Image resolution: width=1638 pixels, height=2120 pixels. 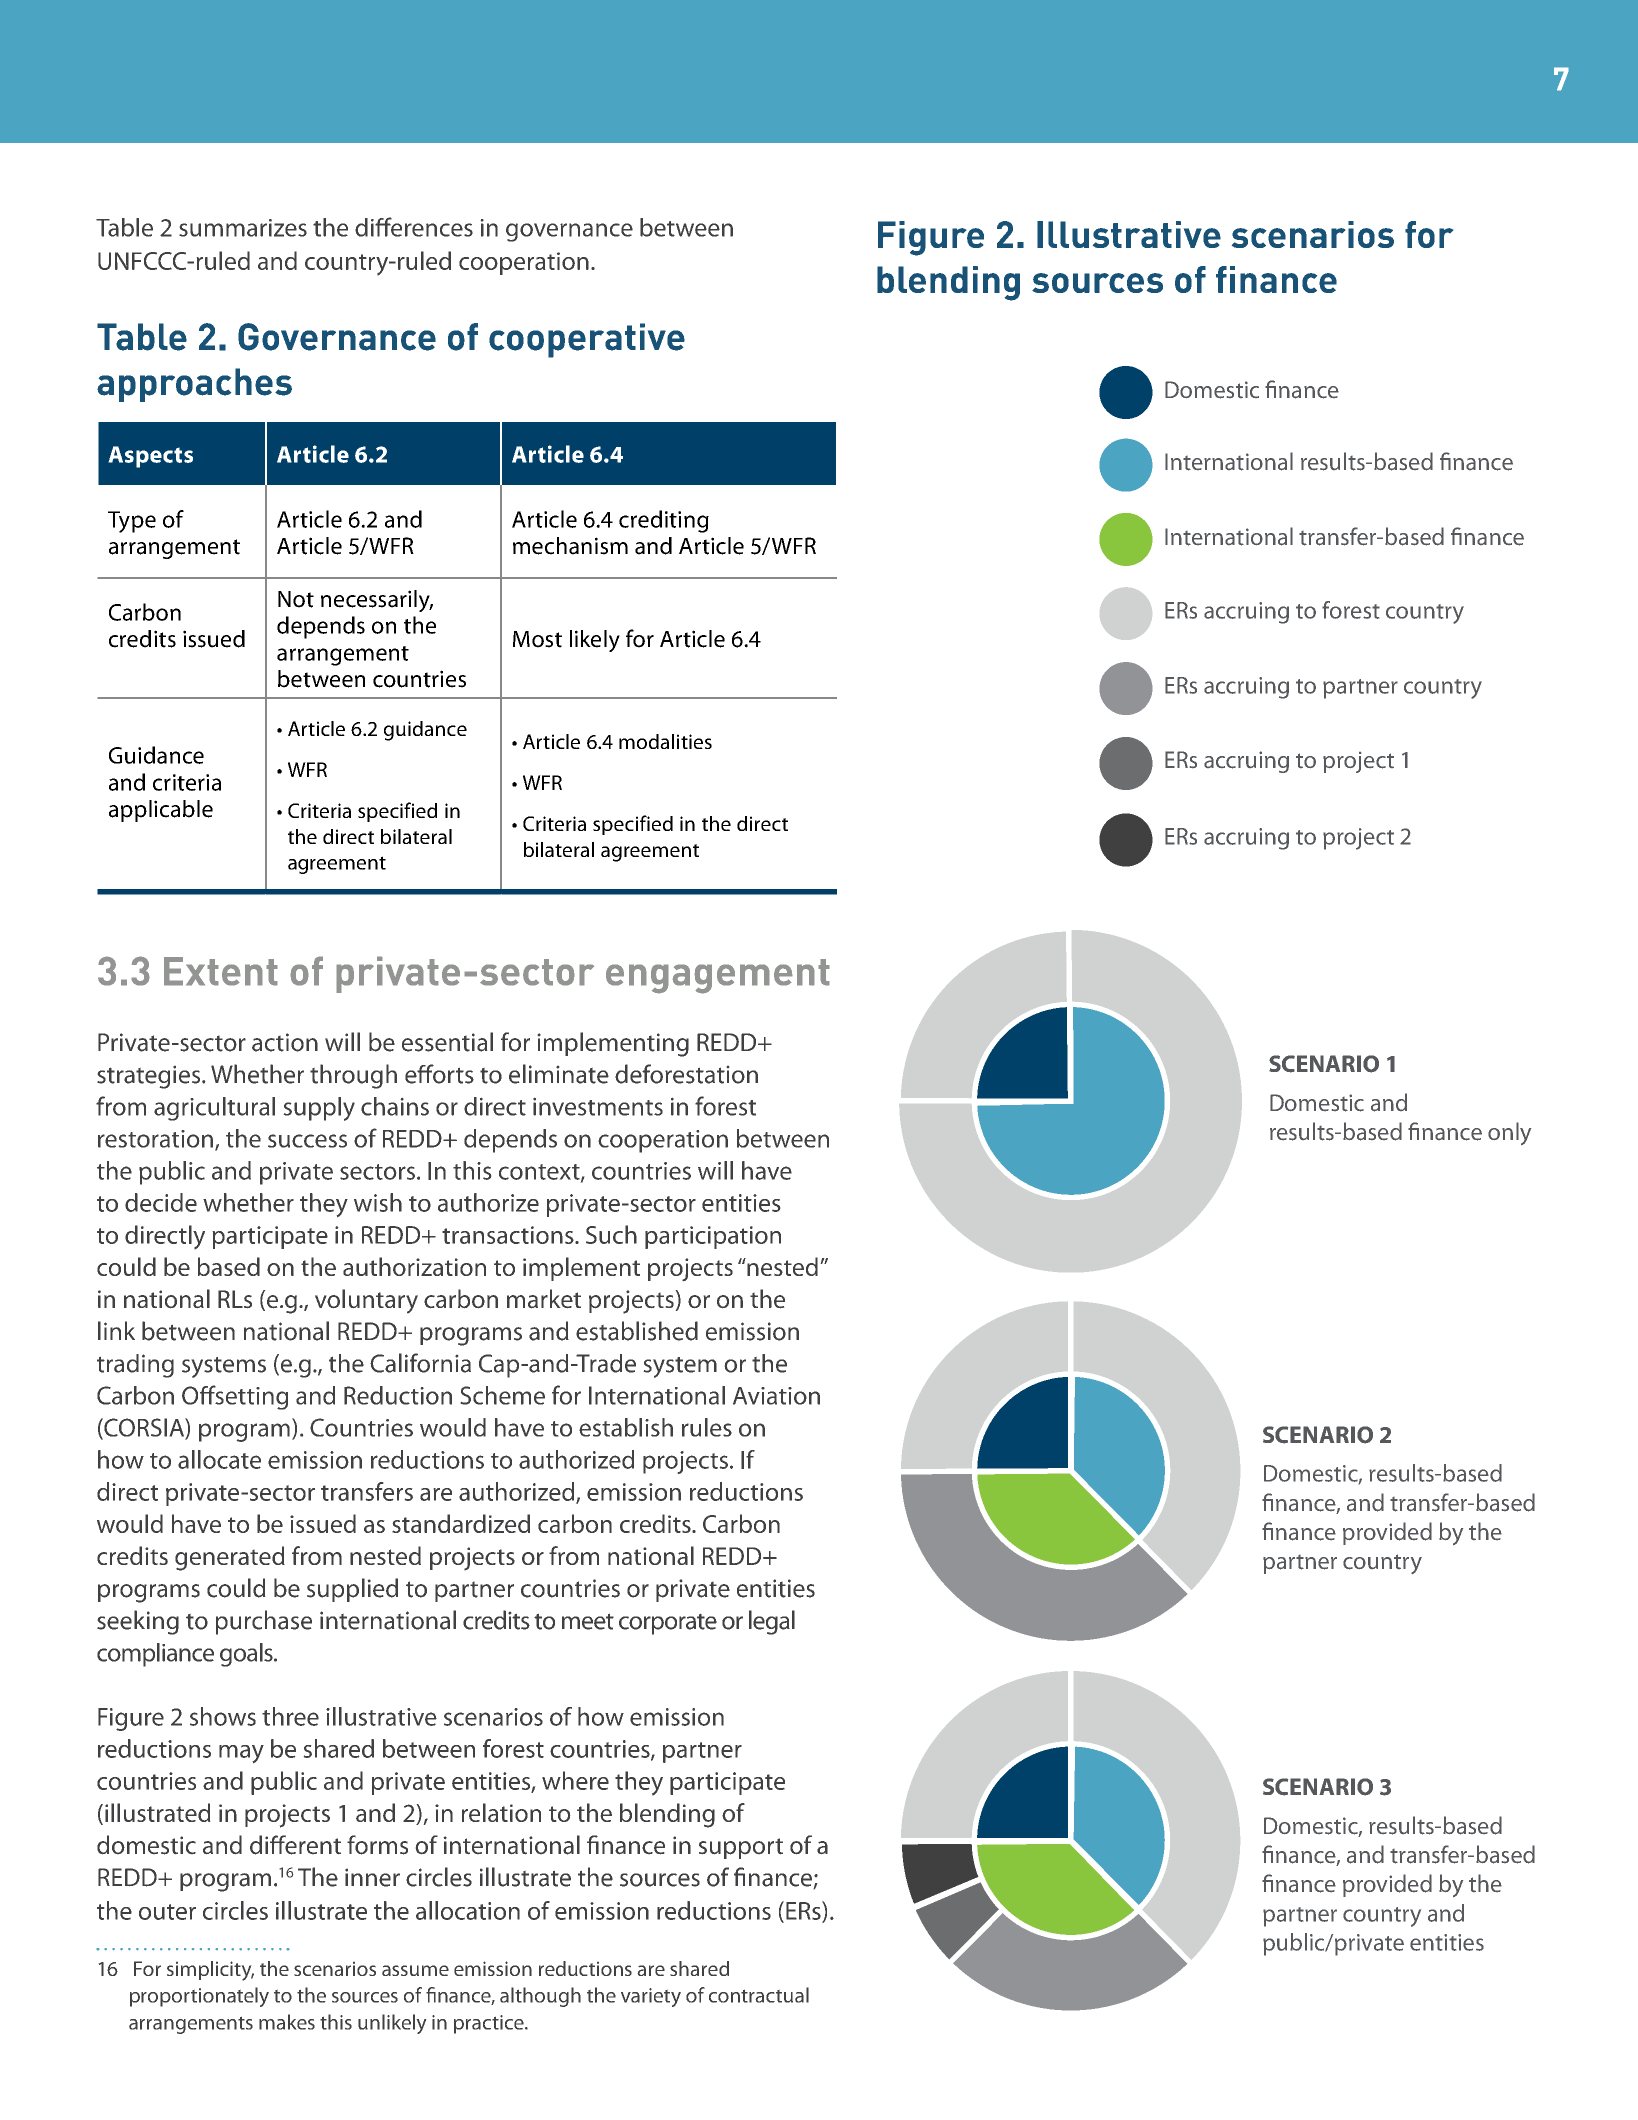 What do you see at coordinates (664, 521) in the image?
I see `crediting` at bounding box center [664, 521].
